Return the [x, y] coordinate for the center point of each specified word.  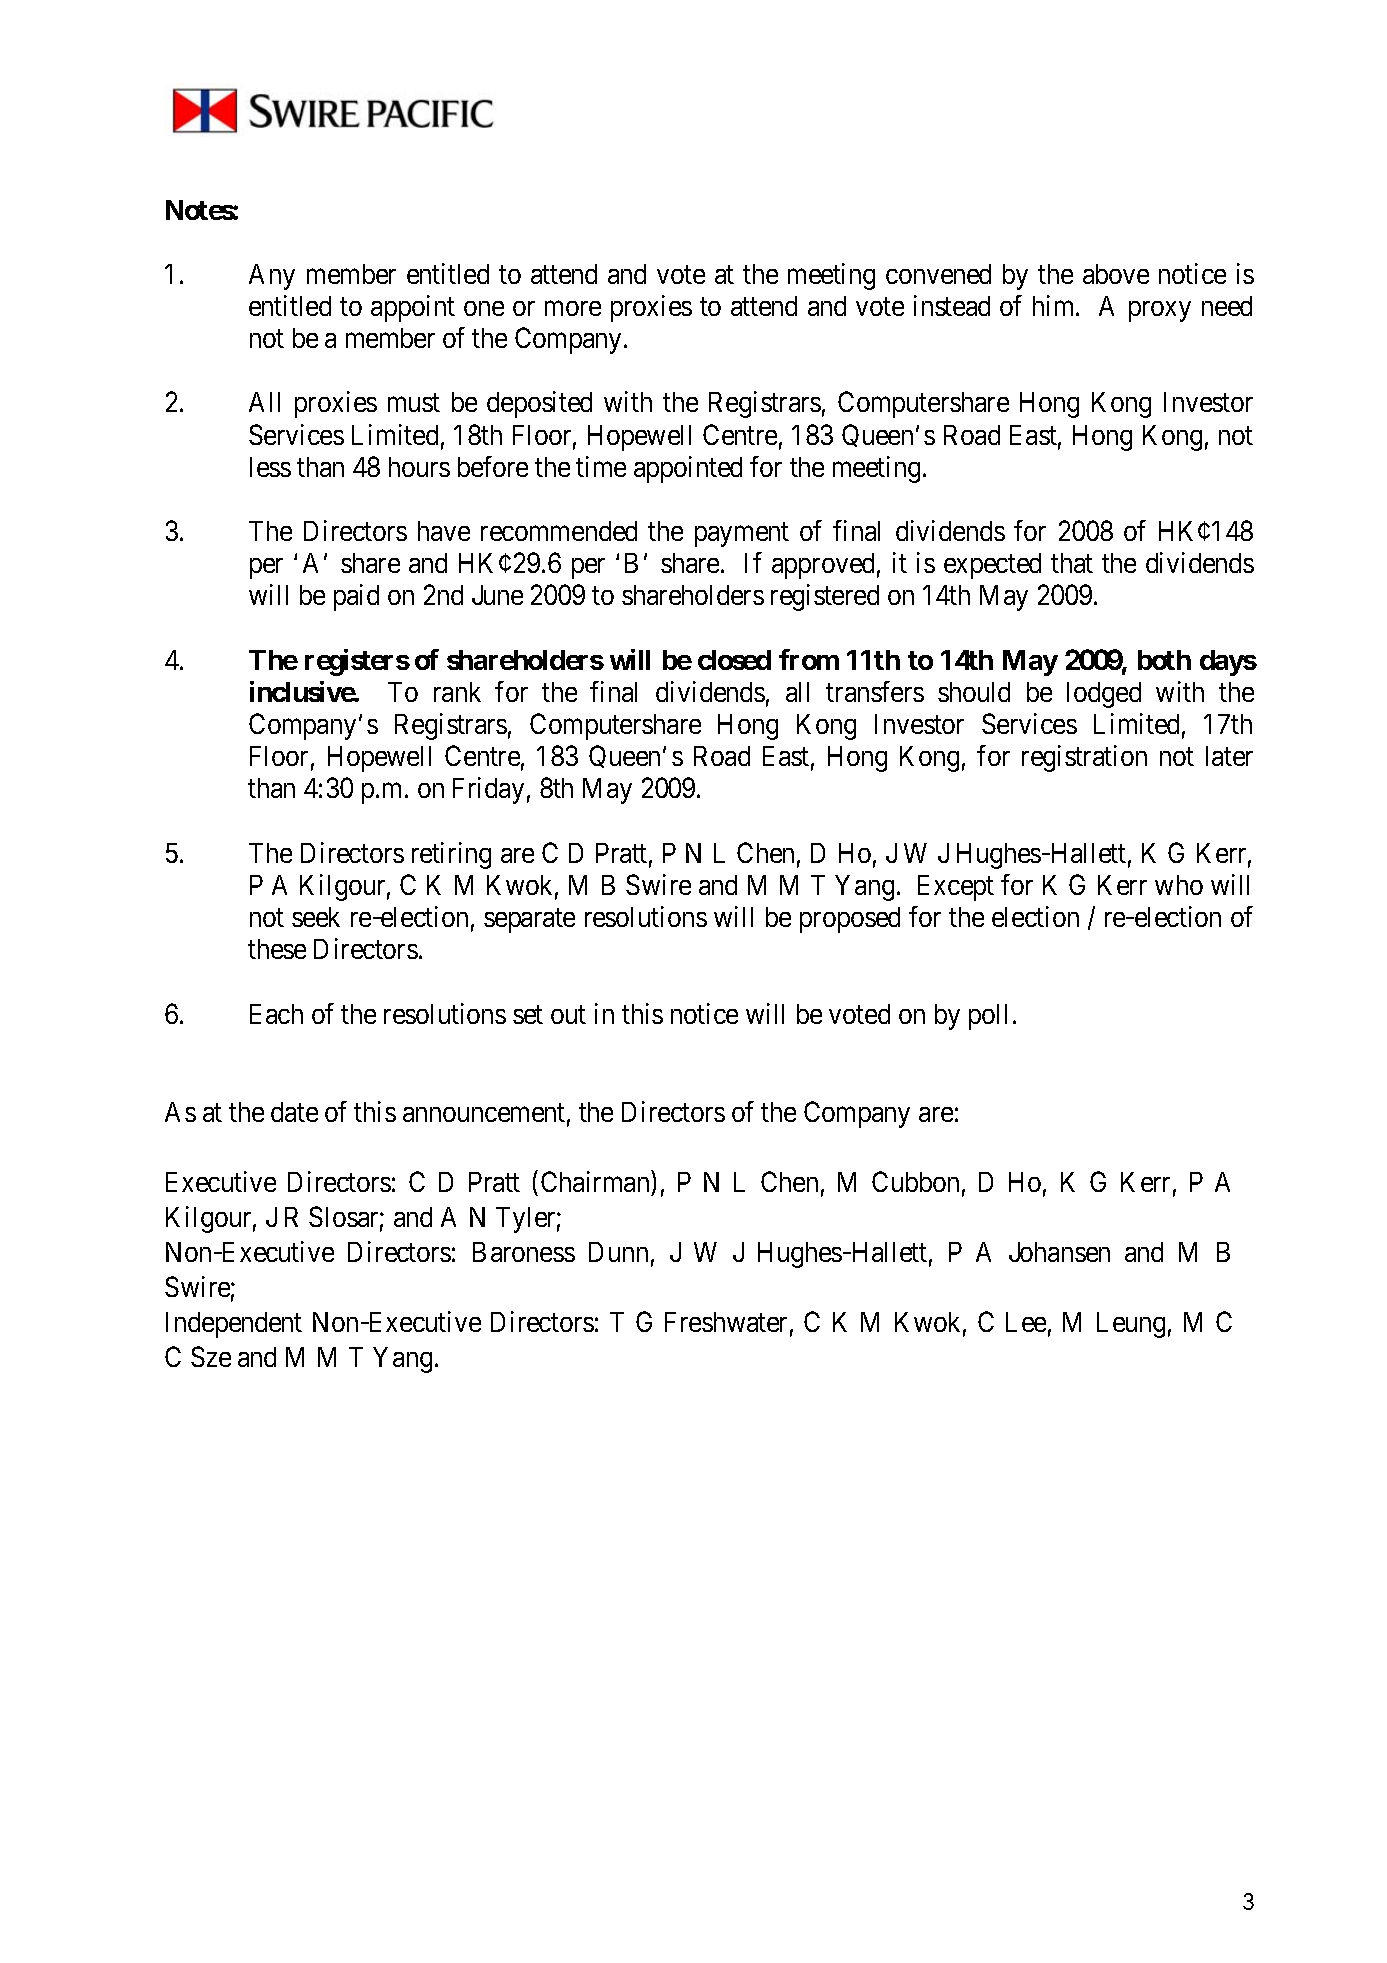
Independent [234, 1325]
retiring [451, 855]
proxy [1160, 311]
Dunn [618, 1252]
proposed [850, 920]
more [573, 308]
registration [1084, 758]
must [414, 403]
